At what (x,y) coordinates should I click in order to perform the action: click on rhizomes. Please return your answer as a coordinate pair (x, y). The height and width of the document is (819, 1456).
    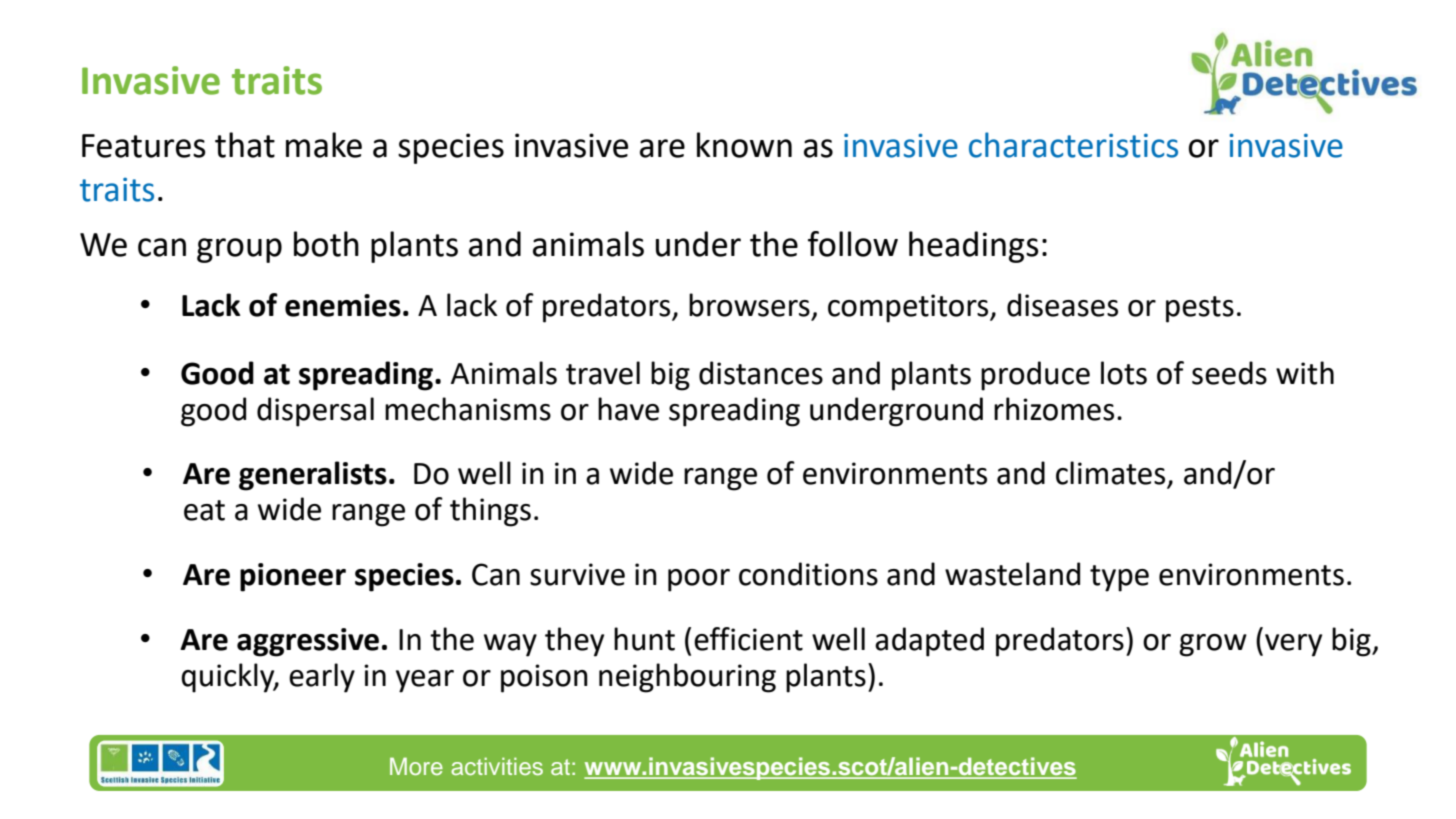
    Looking at the image, I should click on (1054, 409).
